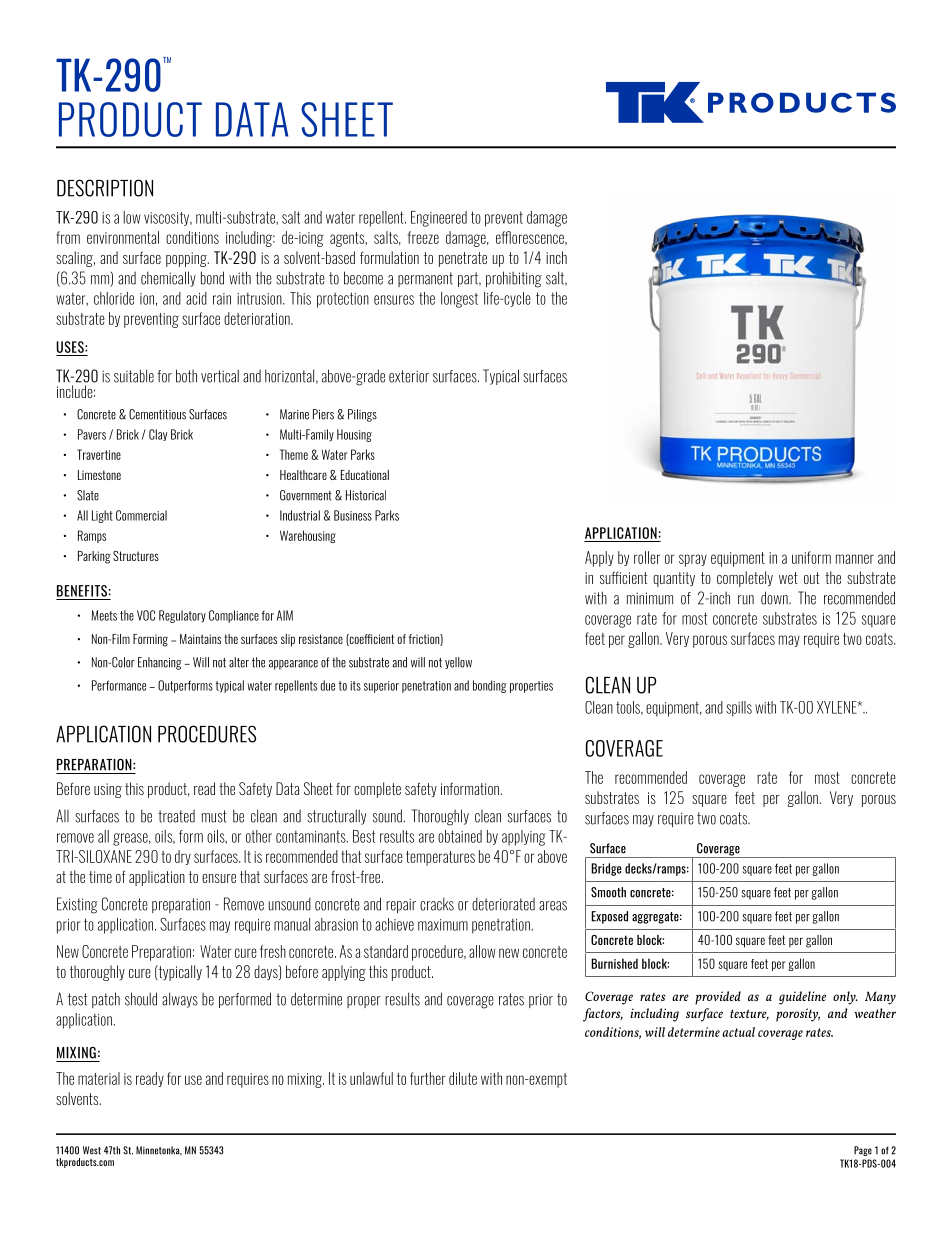 This image has width=952, height=1233. I want to click on West, so click(92, 1150).
